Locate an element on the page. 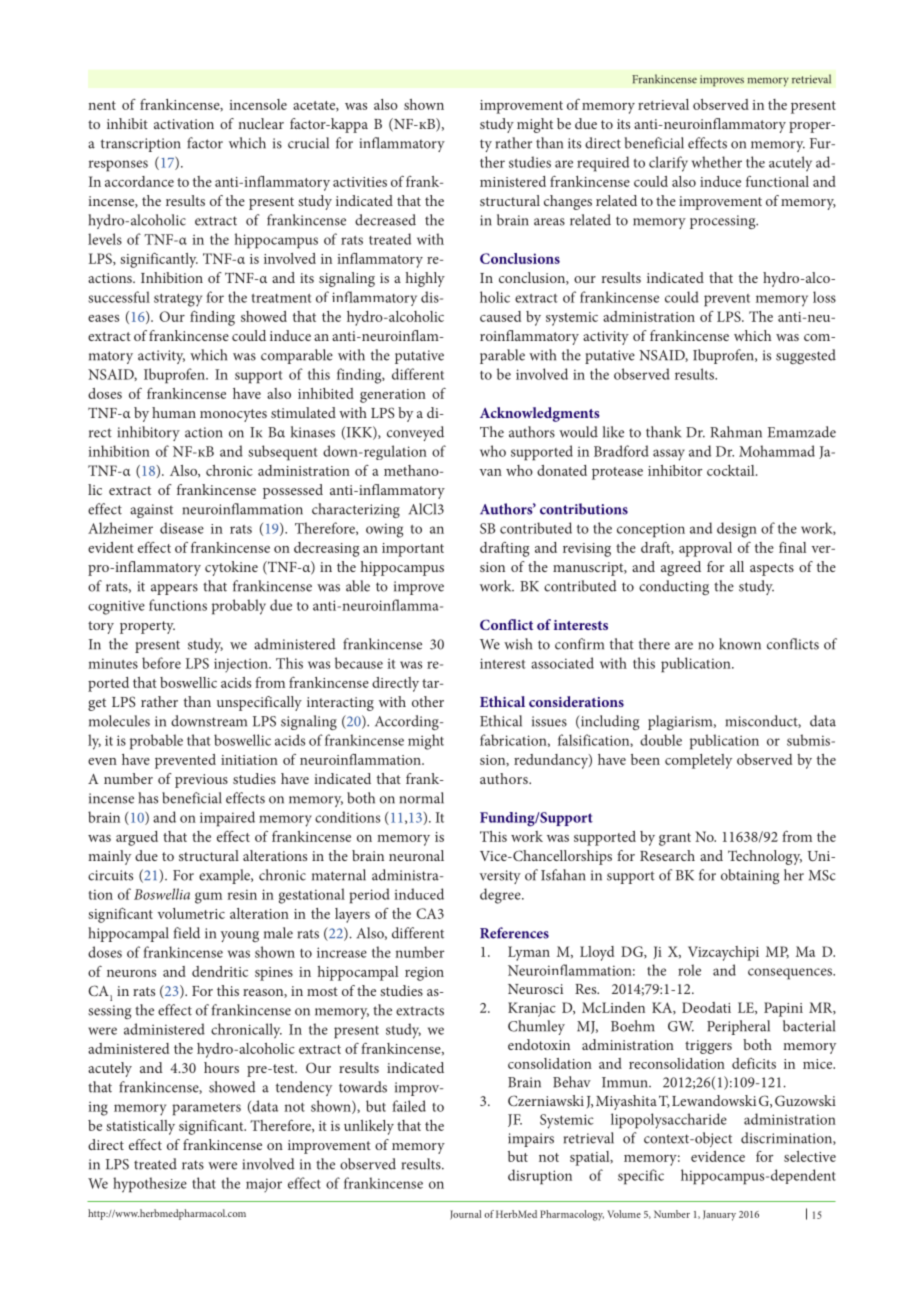 This image has width=924, height=1308. accordance is located at coordinates (139, 181).
